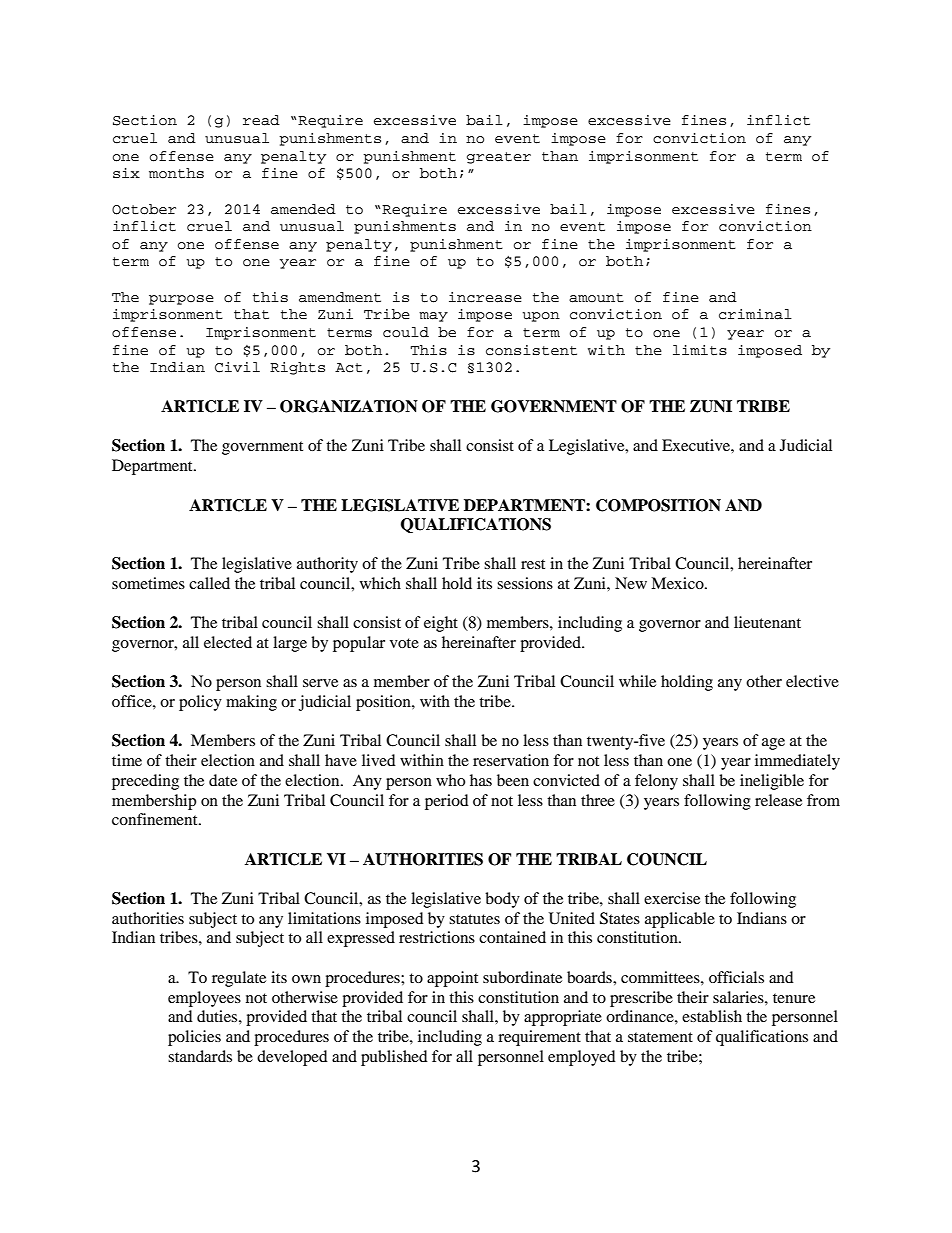 The width and height of the image is (952, 1233). Describe the element at coordinates (755, 314) in the image. I see `criminal` at that location.
